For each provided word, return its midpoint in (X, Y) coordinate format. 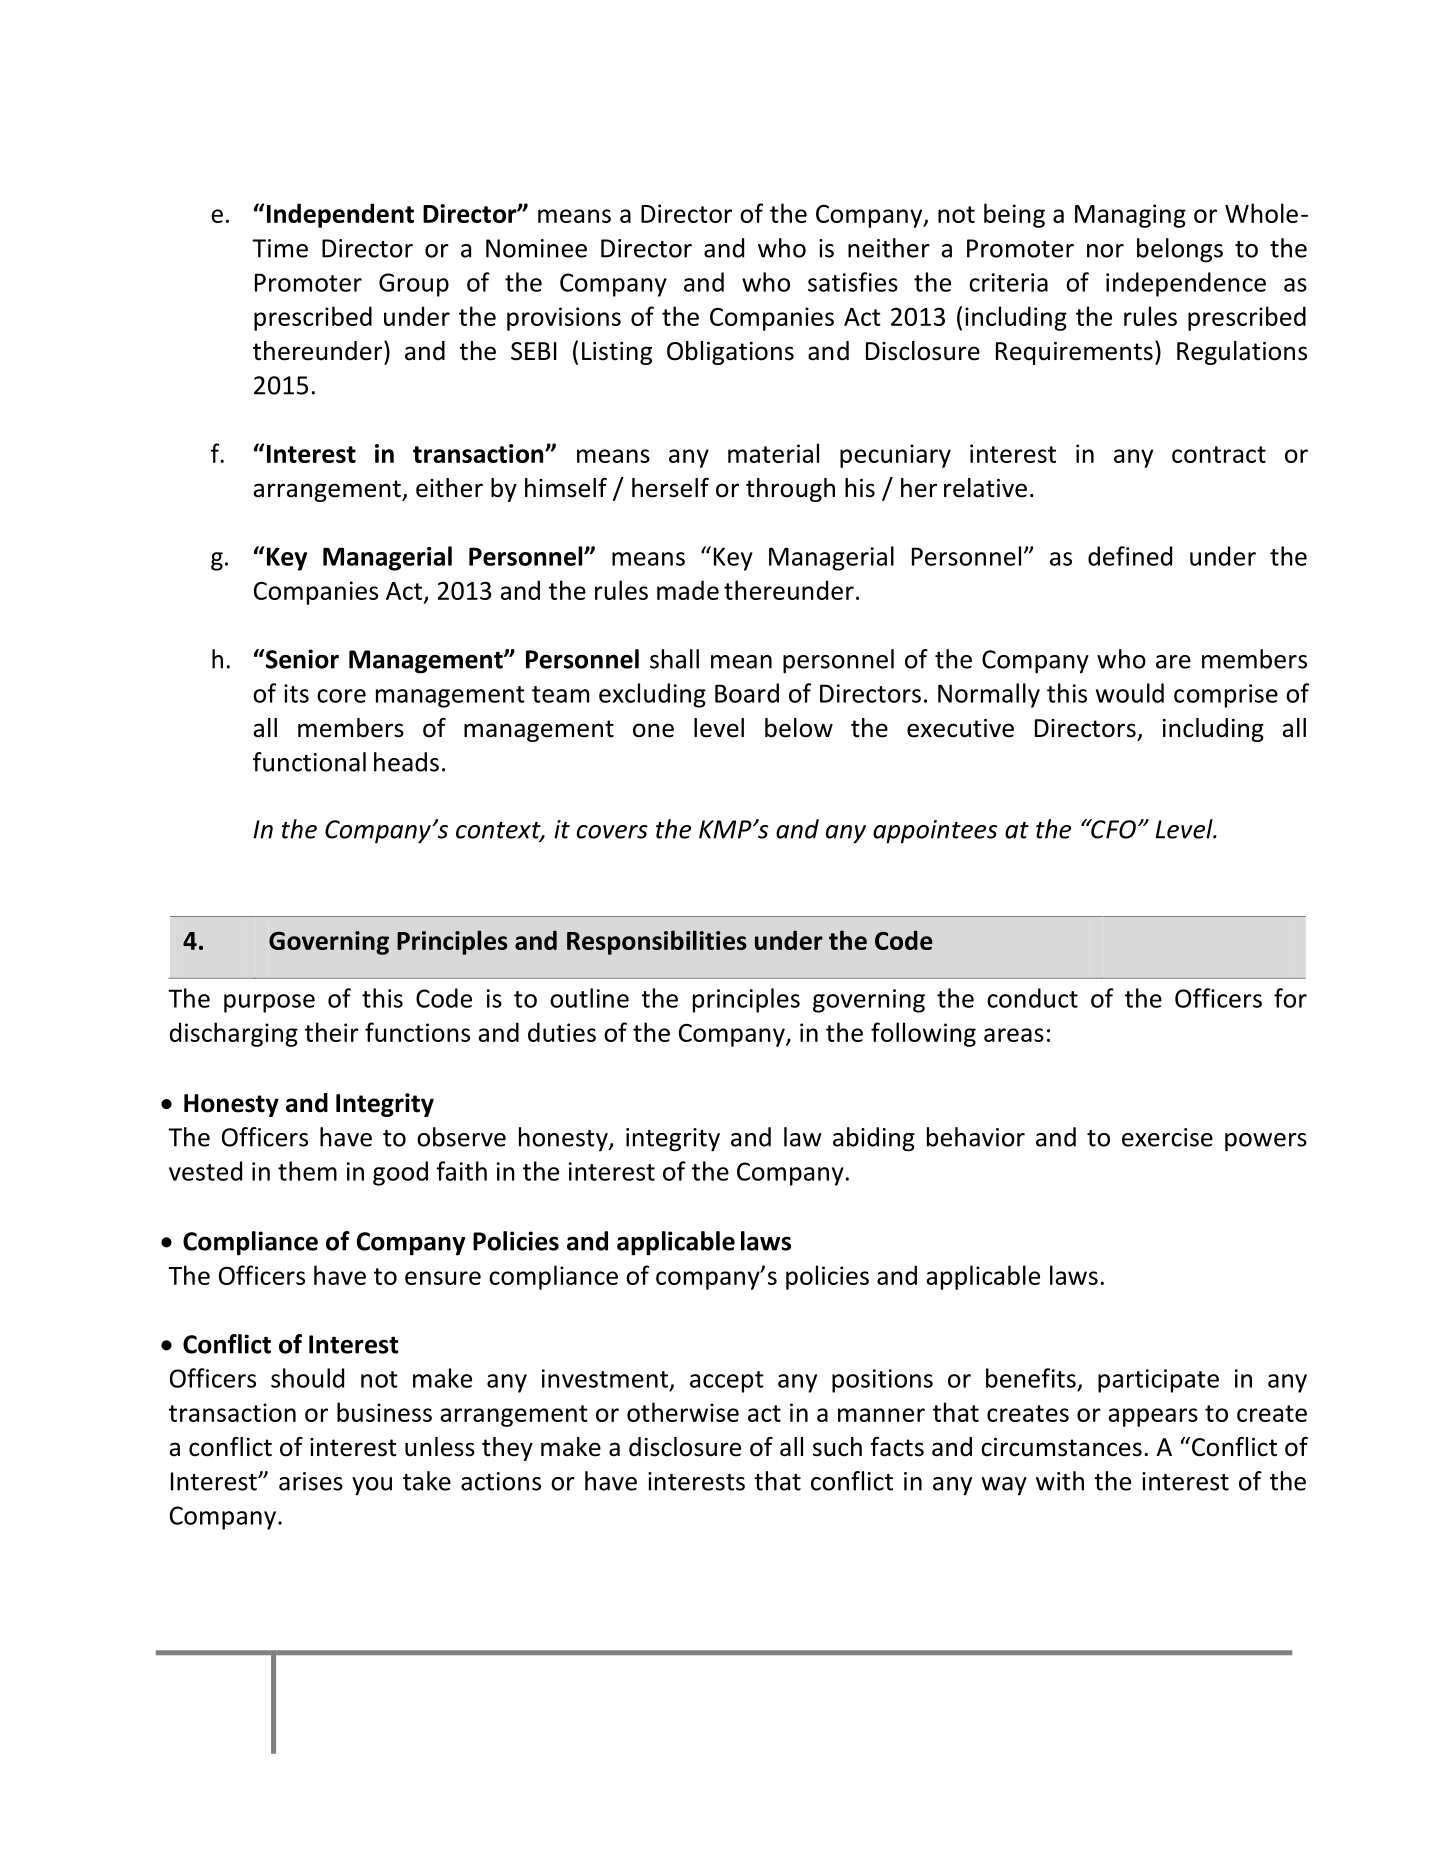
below (799, 728)
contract (1219, 454)
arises (311, 1481)
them (307, 1171)
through (790, 490)
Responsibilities (657, 942)
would (1130, 693)
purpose (269, 1003)
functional (309, 762)
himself (566, 488)
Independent (340, 215)
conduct (1032, 998)
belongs (1180, 250)
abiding (874, 1139)
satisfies (853, 282)
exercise (1167, 1137)
